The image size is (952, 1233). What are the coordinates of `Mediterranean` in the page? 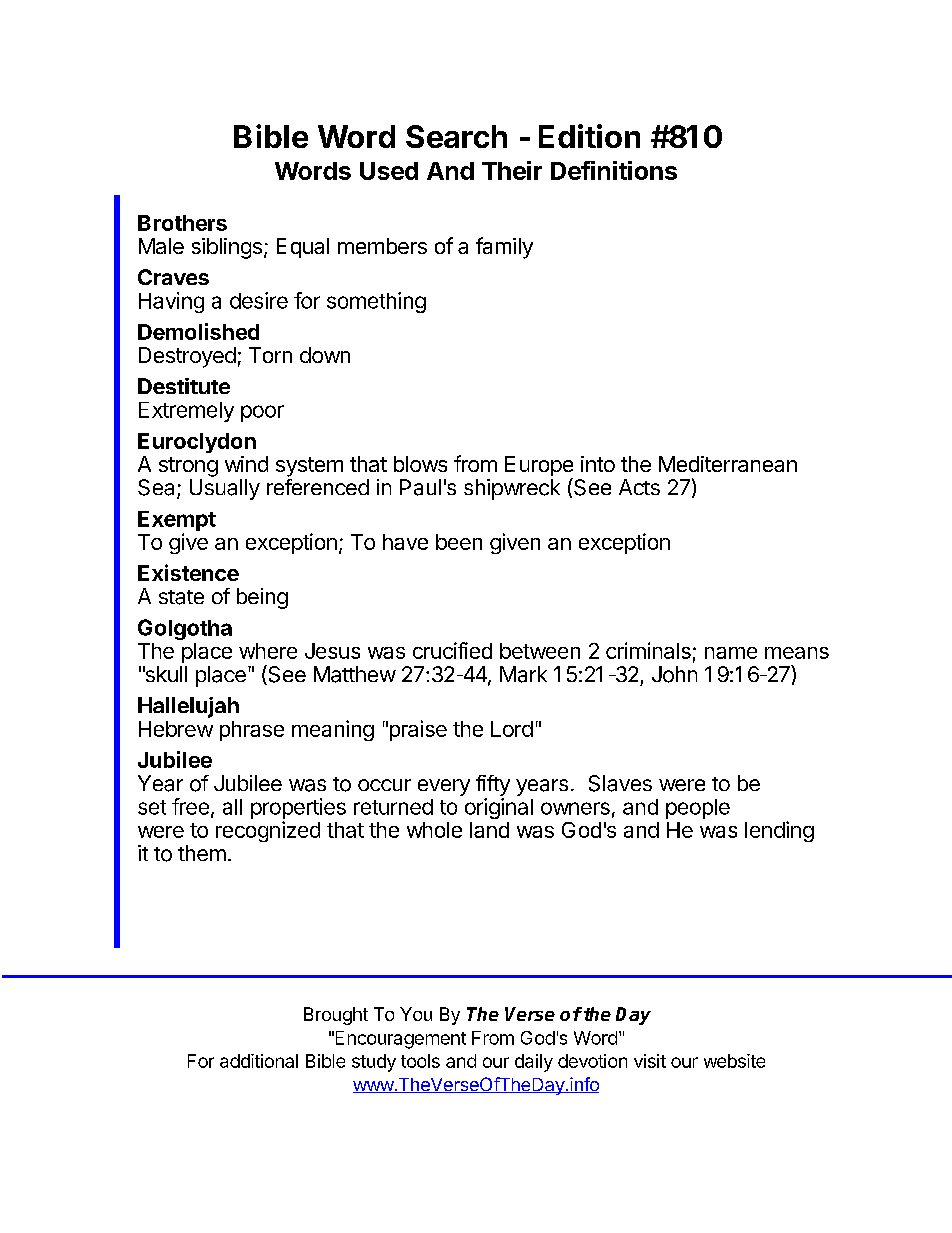 It's located at (728, 464).
